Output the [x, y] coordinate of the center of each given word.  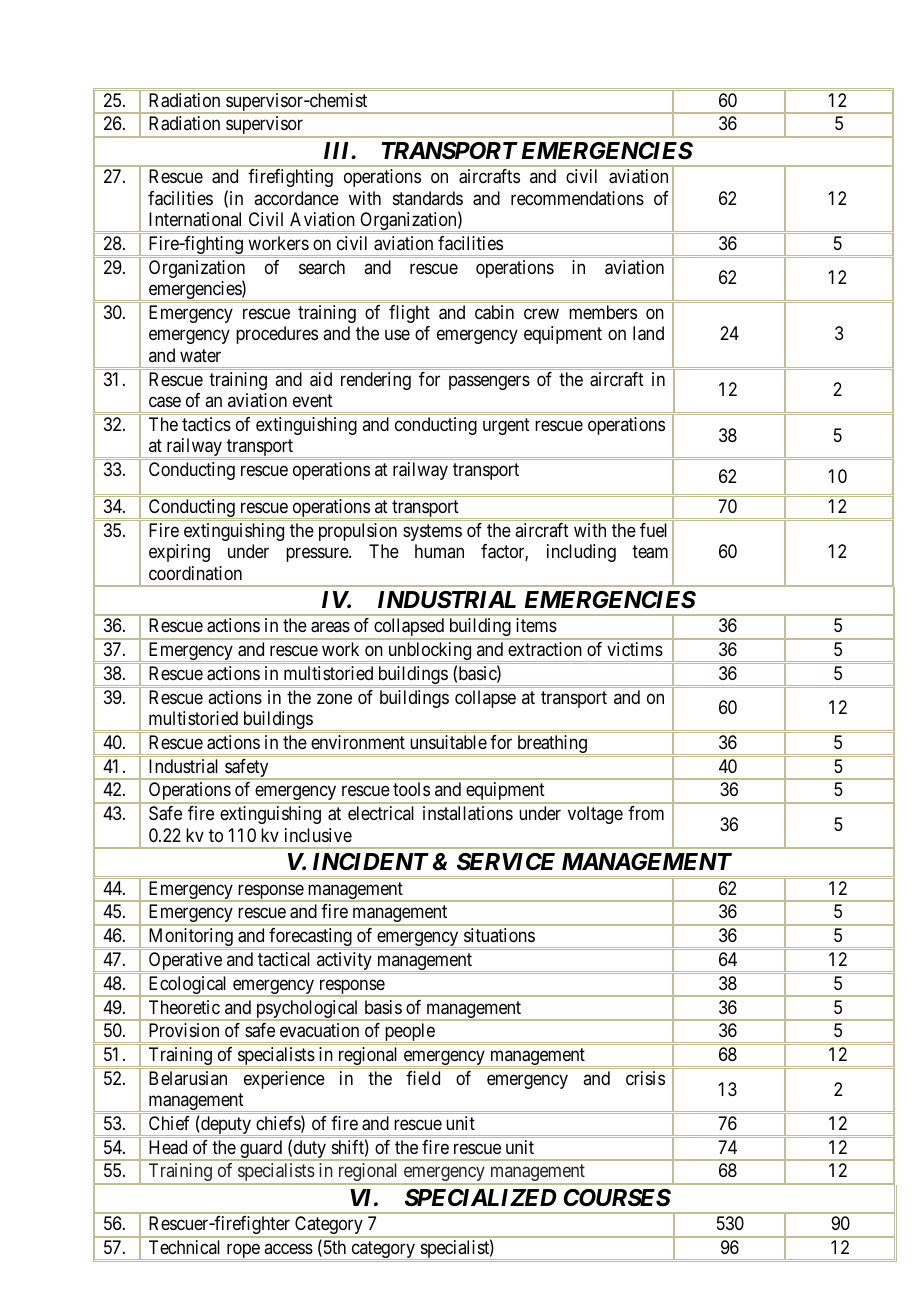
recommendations [577, 198]
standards [428, 198]
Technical [184, 1247]
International [195, 219]
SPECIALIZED [481, 1198]
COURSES [617, 1198]
